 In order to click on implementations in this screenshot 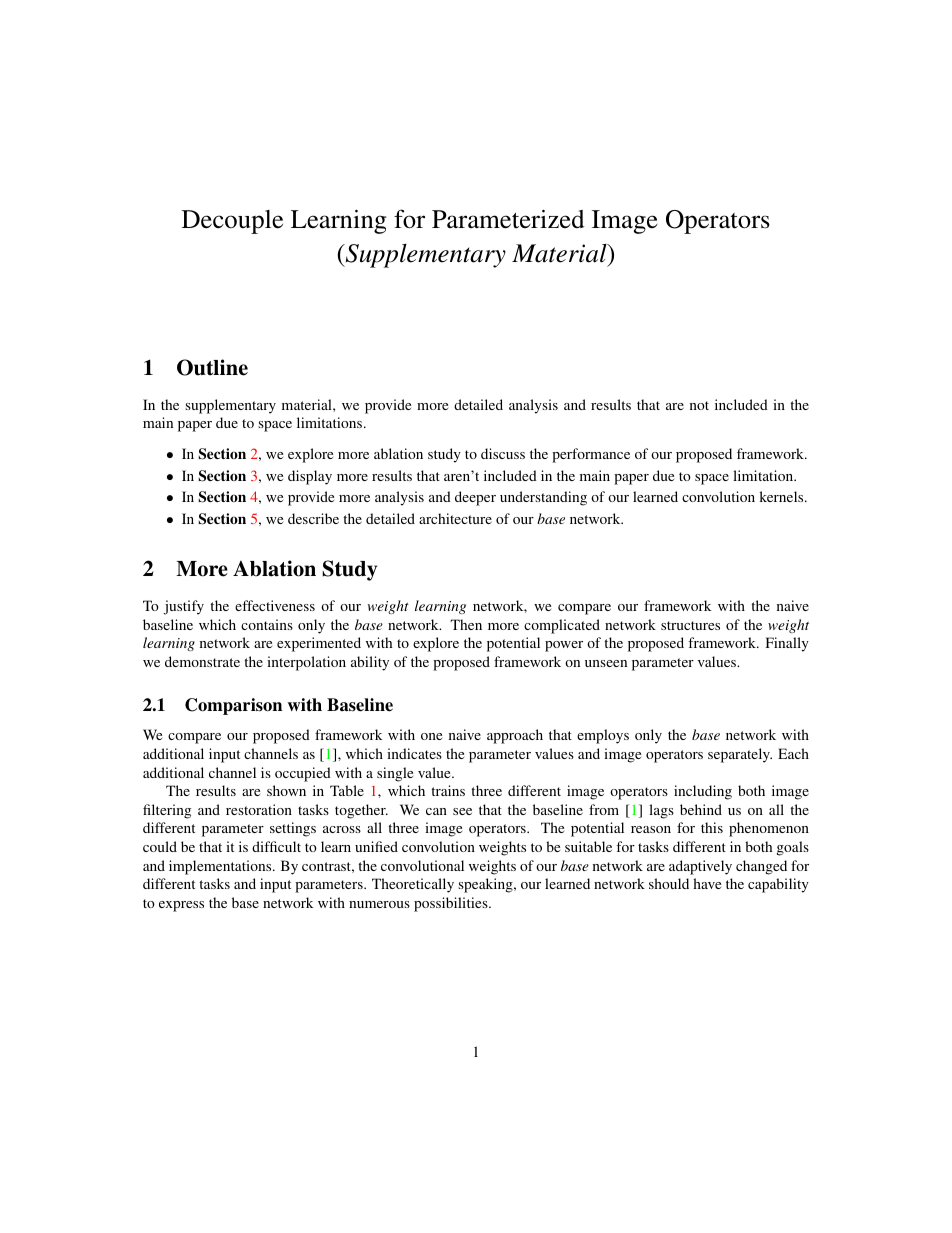, I will do `click(221, 867)`.
